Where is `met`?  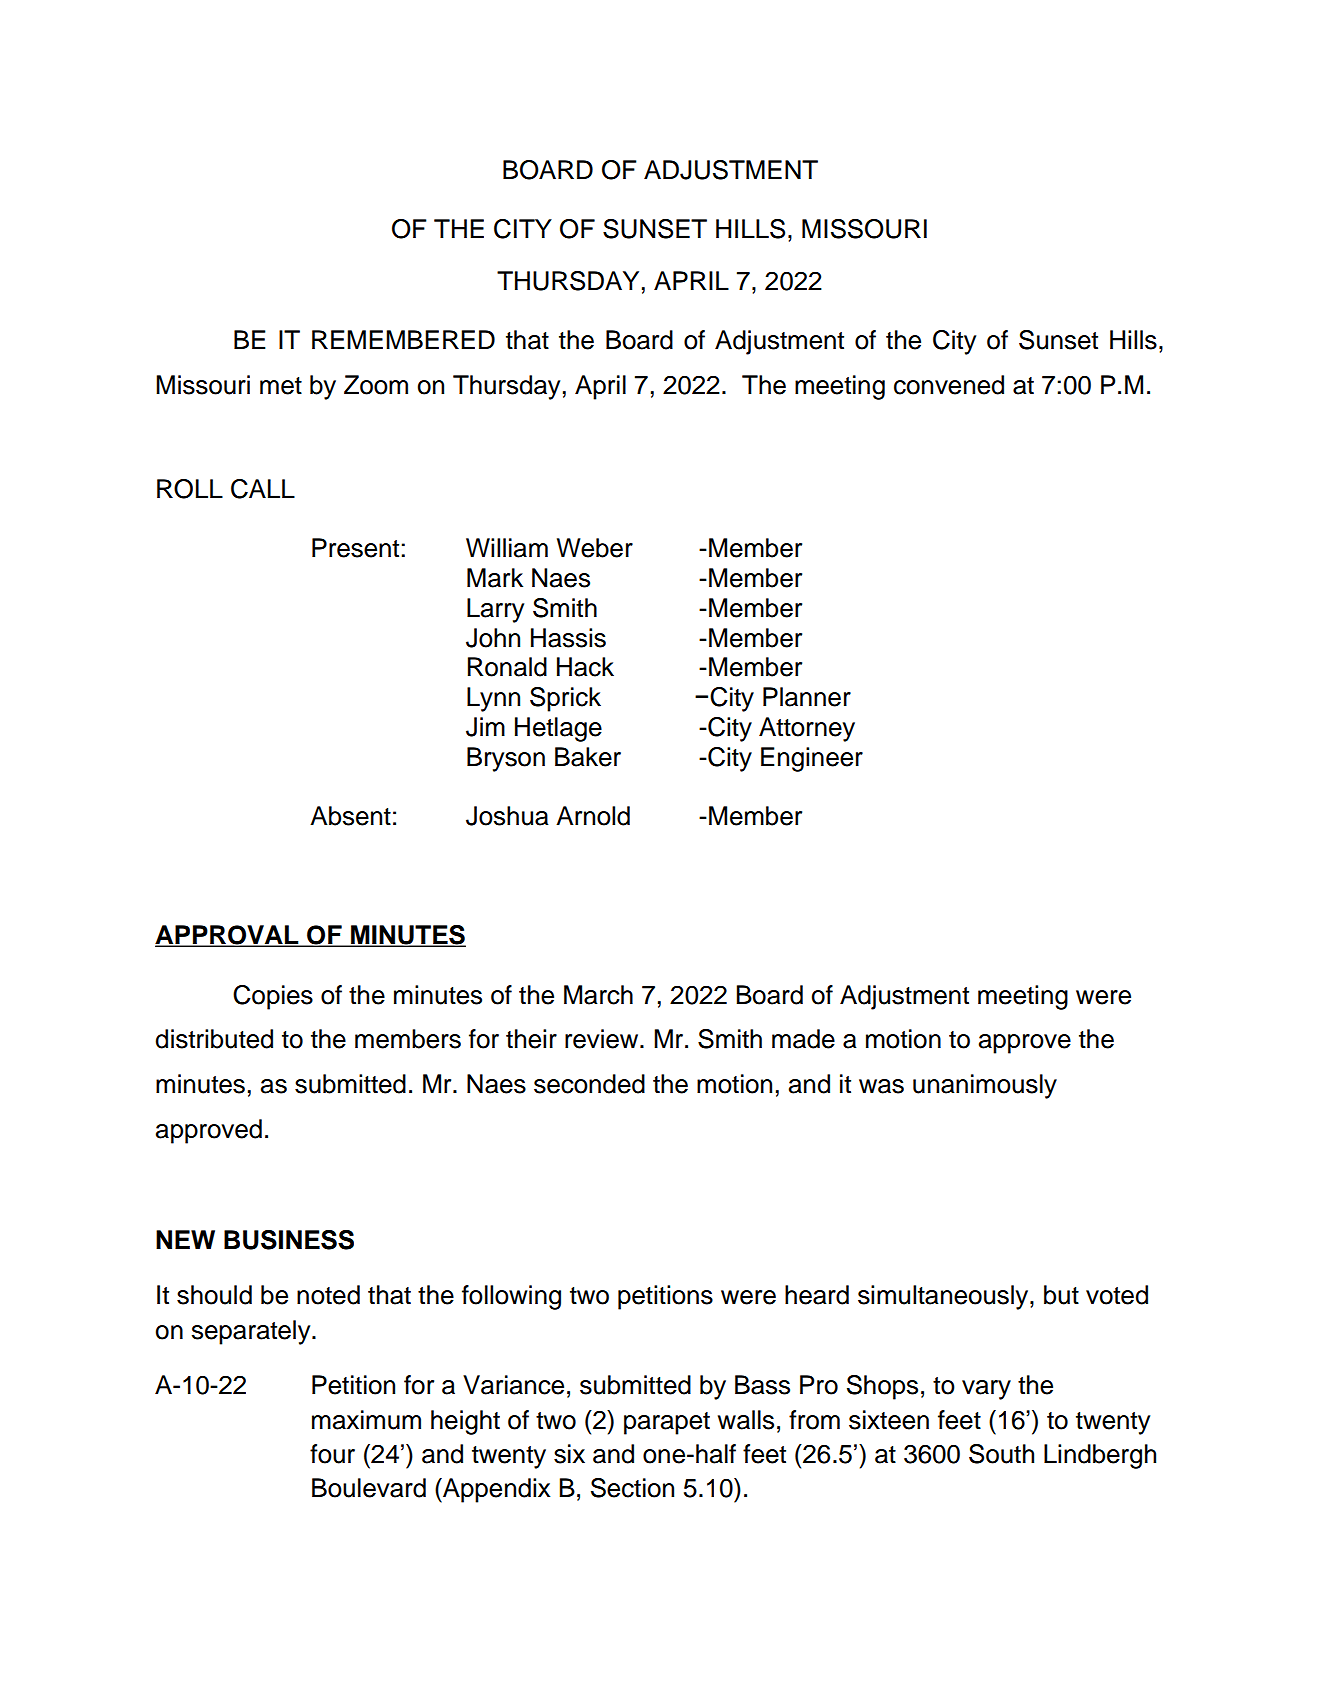
met is located at coordinates (281, 386).
